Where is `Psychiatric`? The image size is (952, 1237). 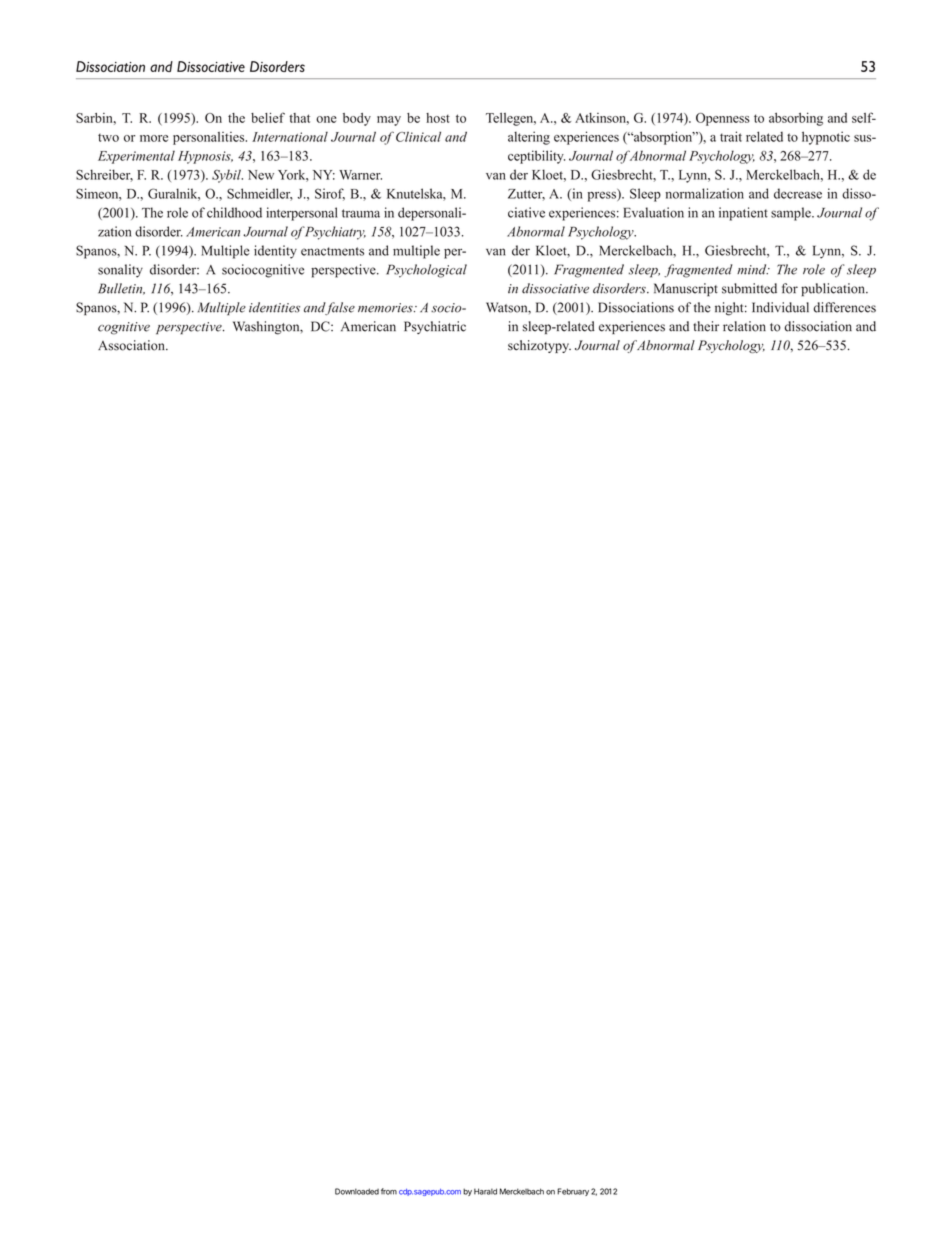
Psychiatric is located at coordinates (435, 327).
